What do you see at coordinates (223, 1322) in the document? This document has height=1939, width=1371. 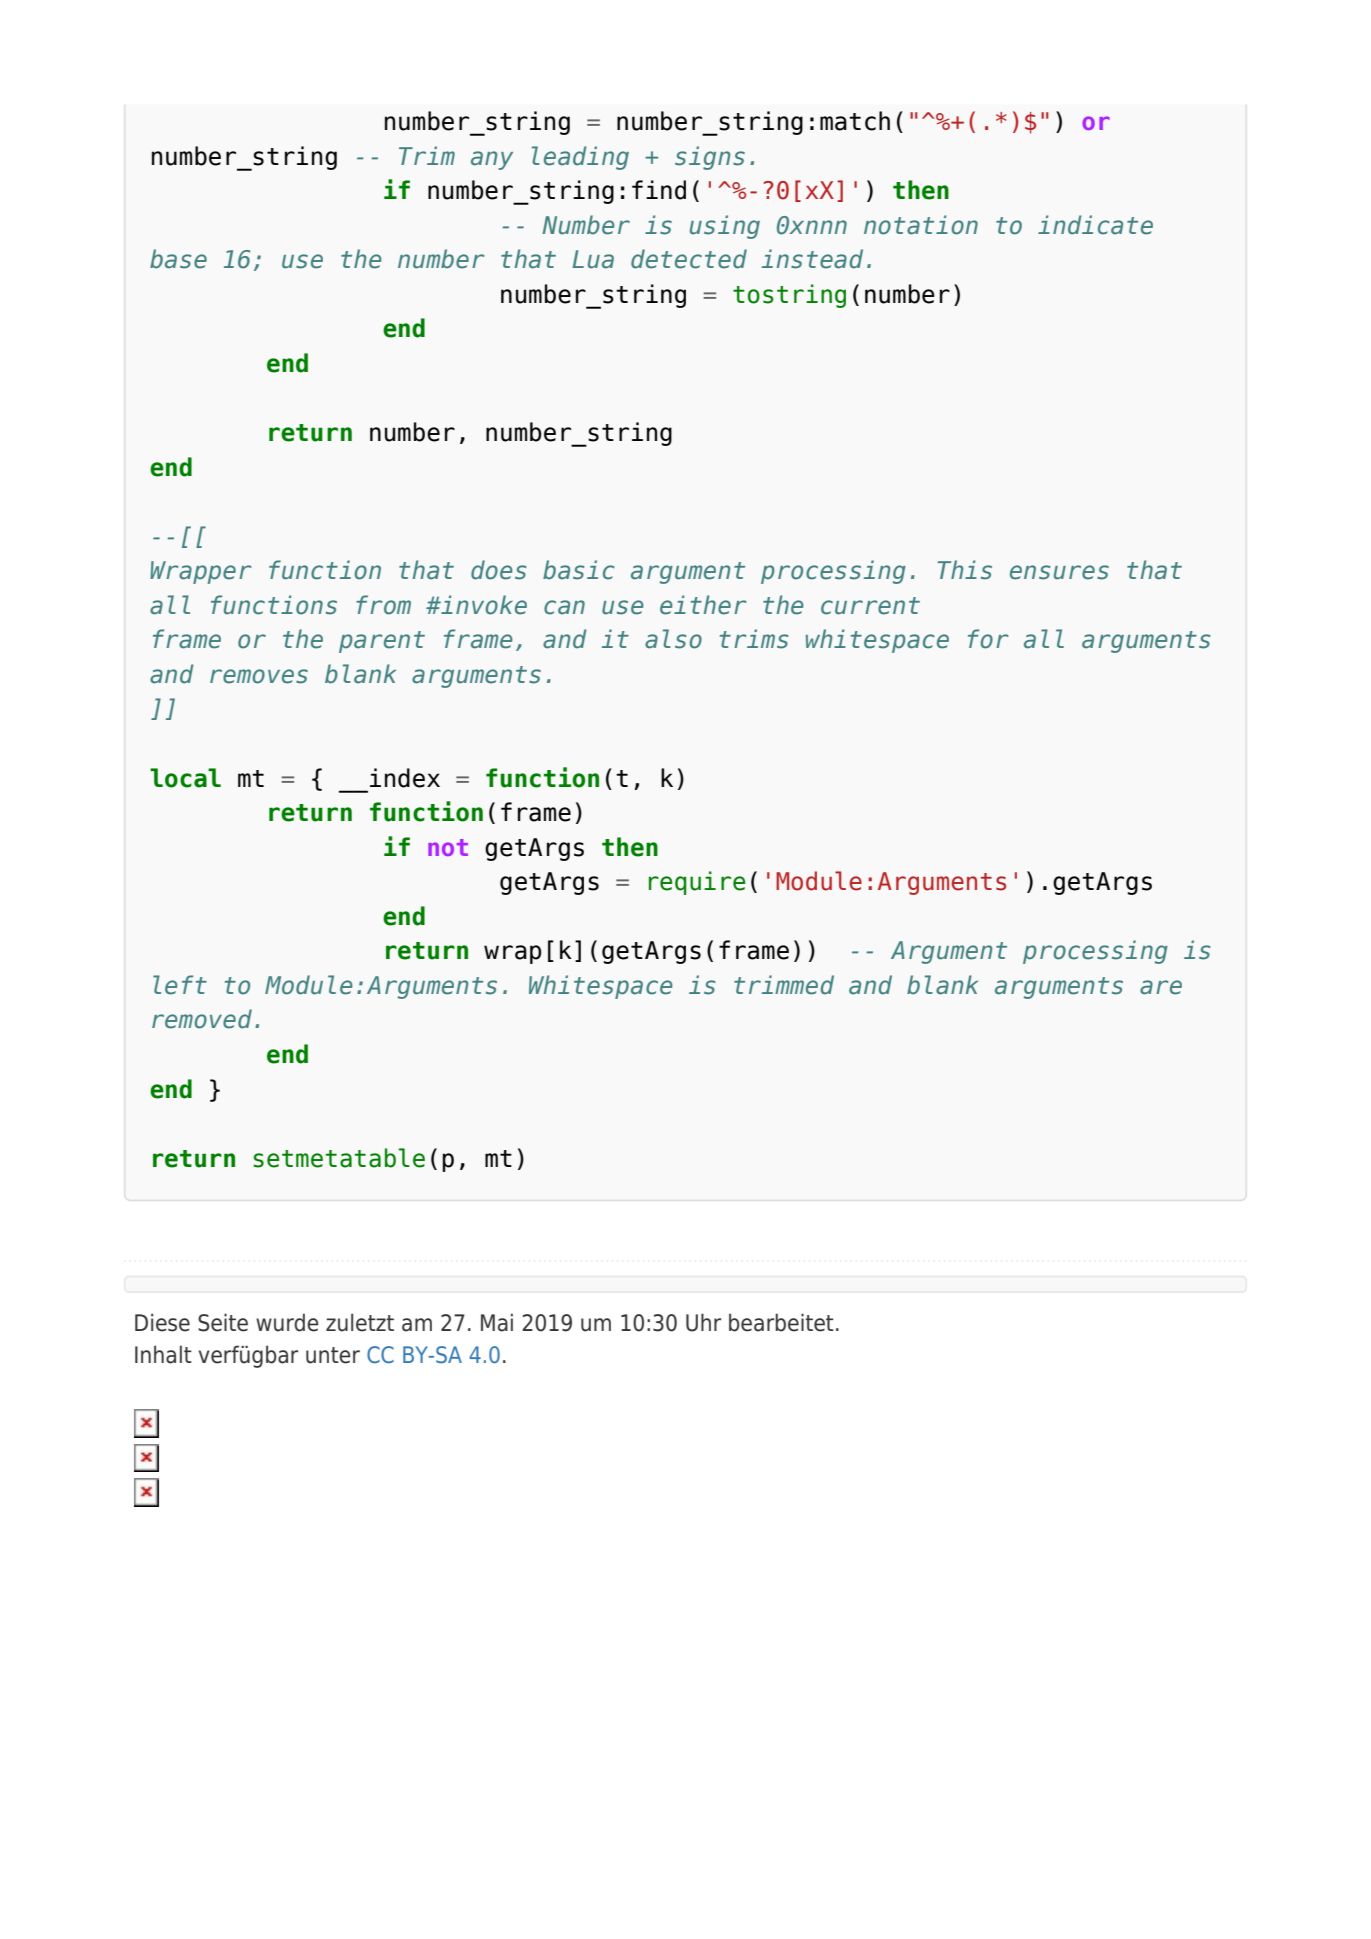 I see `Seite` at bounding box center [223, 1322].
